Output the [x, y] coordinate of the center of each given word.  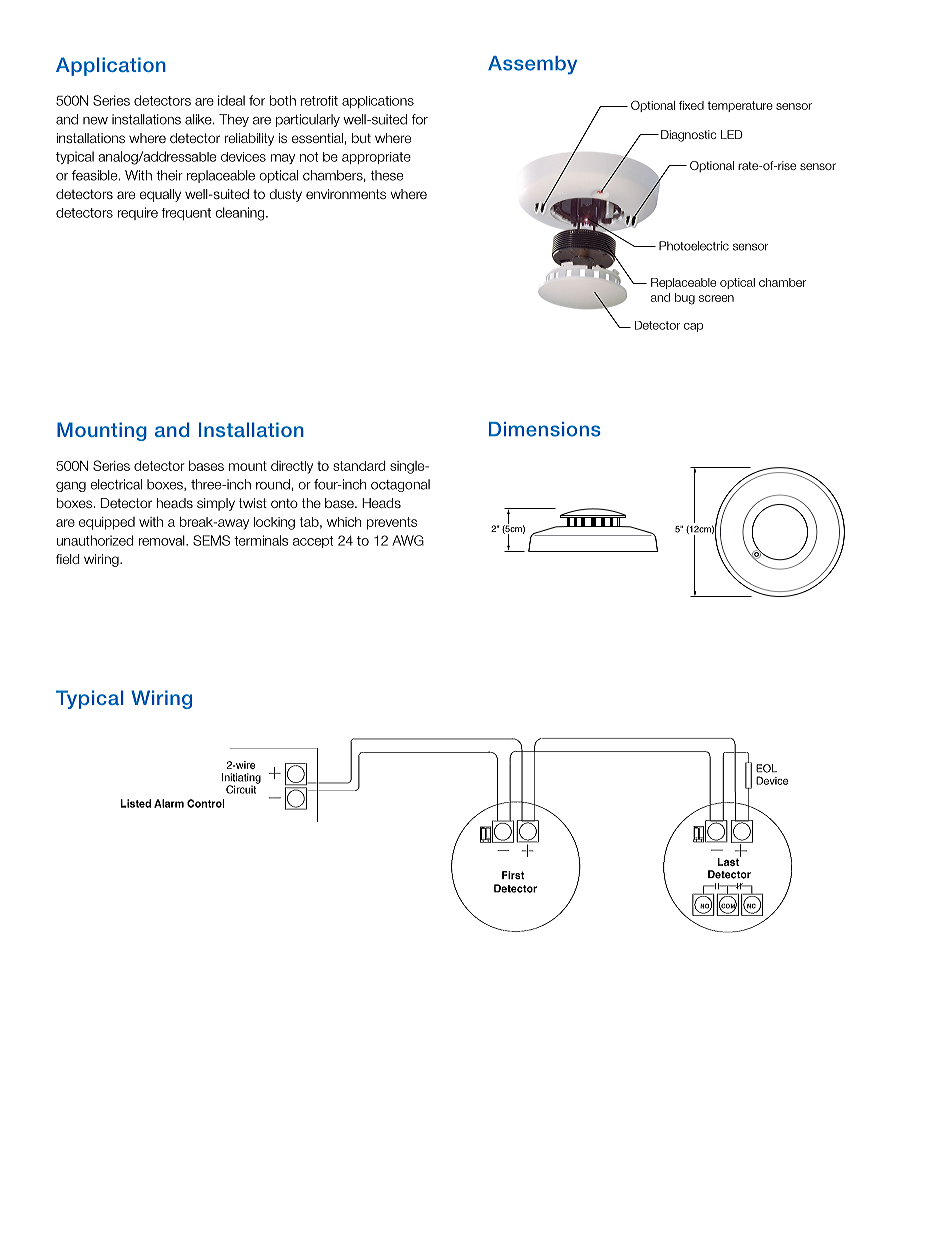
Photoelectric [694, 246]
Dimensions [545, 429]
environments [346, 194]
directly [292, 467]
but [361, 138]
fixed [691, 105]
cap [693, 327]
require [138, 213]
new [95, 121]
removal [163, 540]
